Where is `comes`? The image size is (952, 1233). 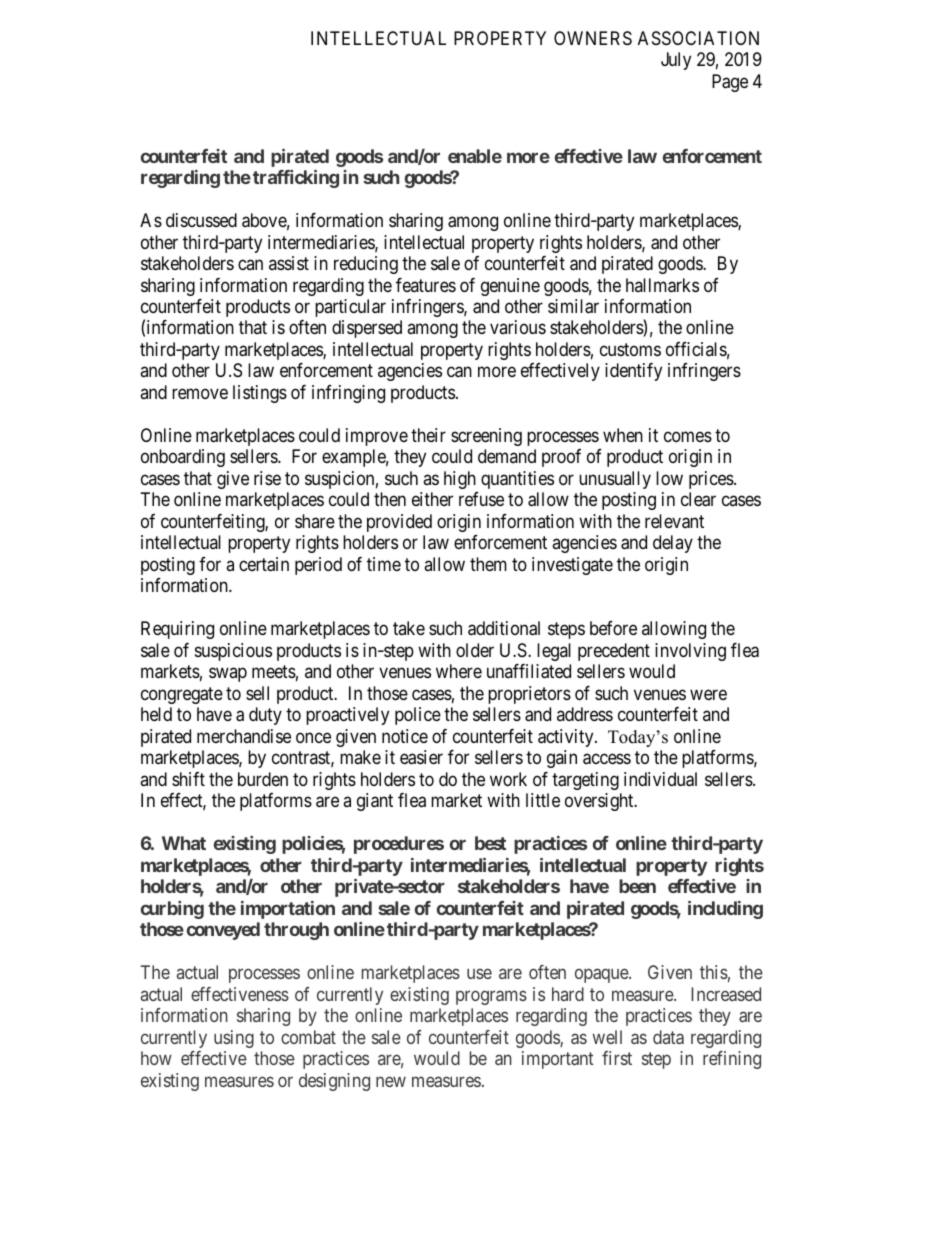 comes is located at coordinates (688, 436).
